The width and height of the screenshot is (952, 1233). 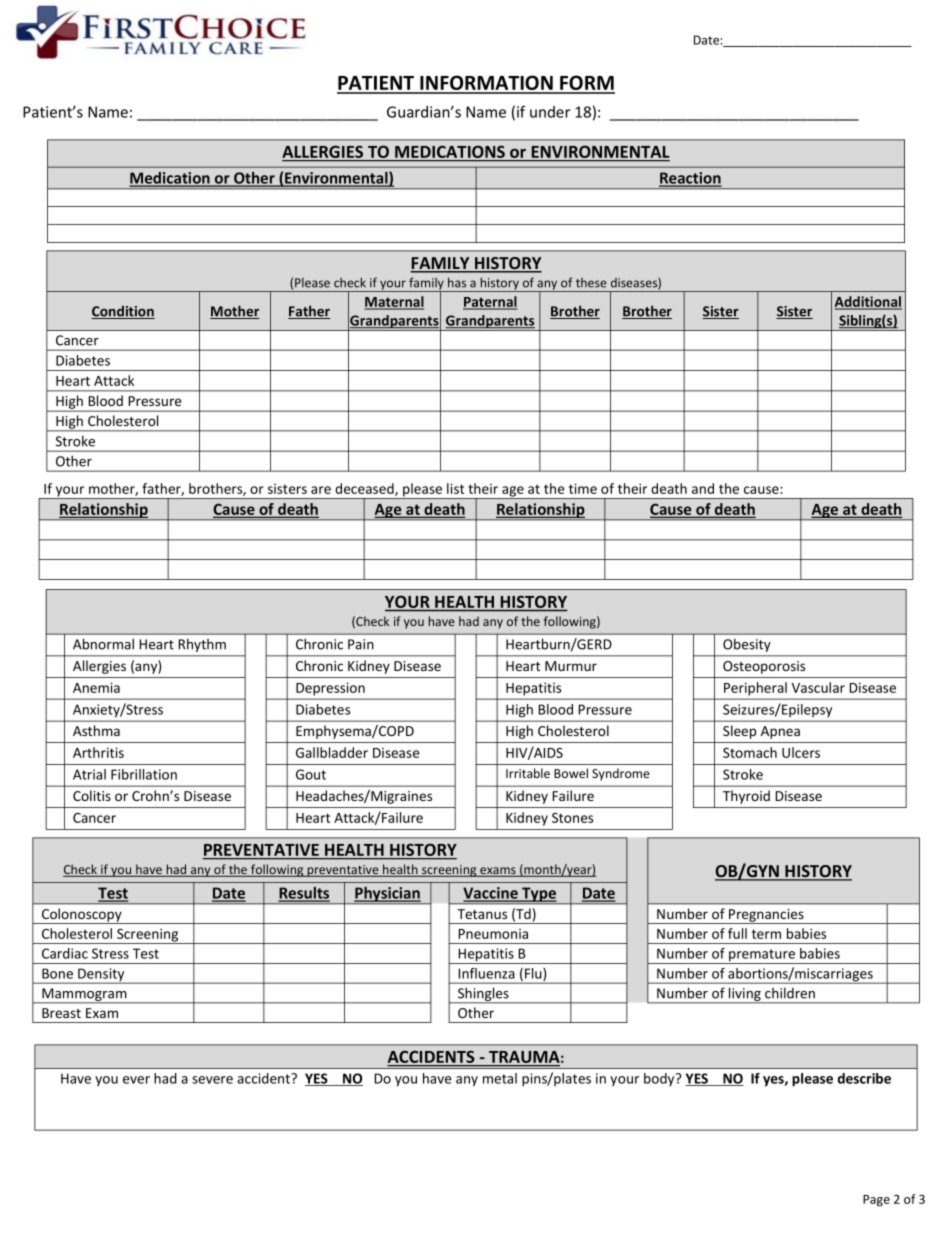 I want to click on Condition, so click(x=123, y=312).
